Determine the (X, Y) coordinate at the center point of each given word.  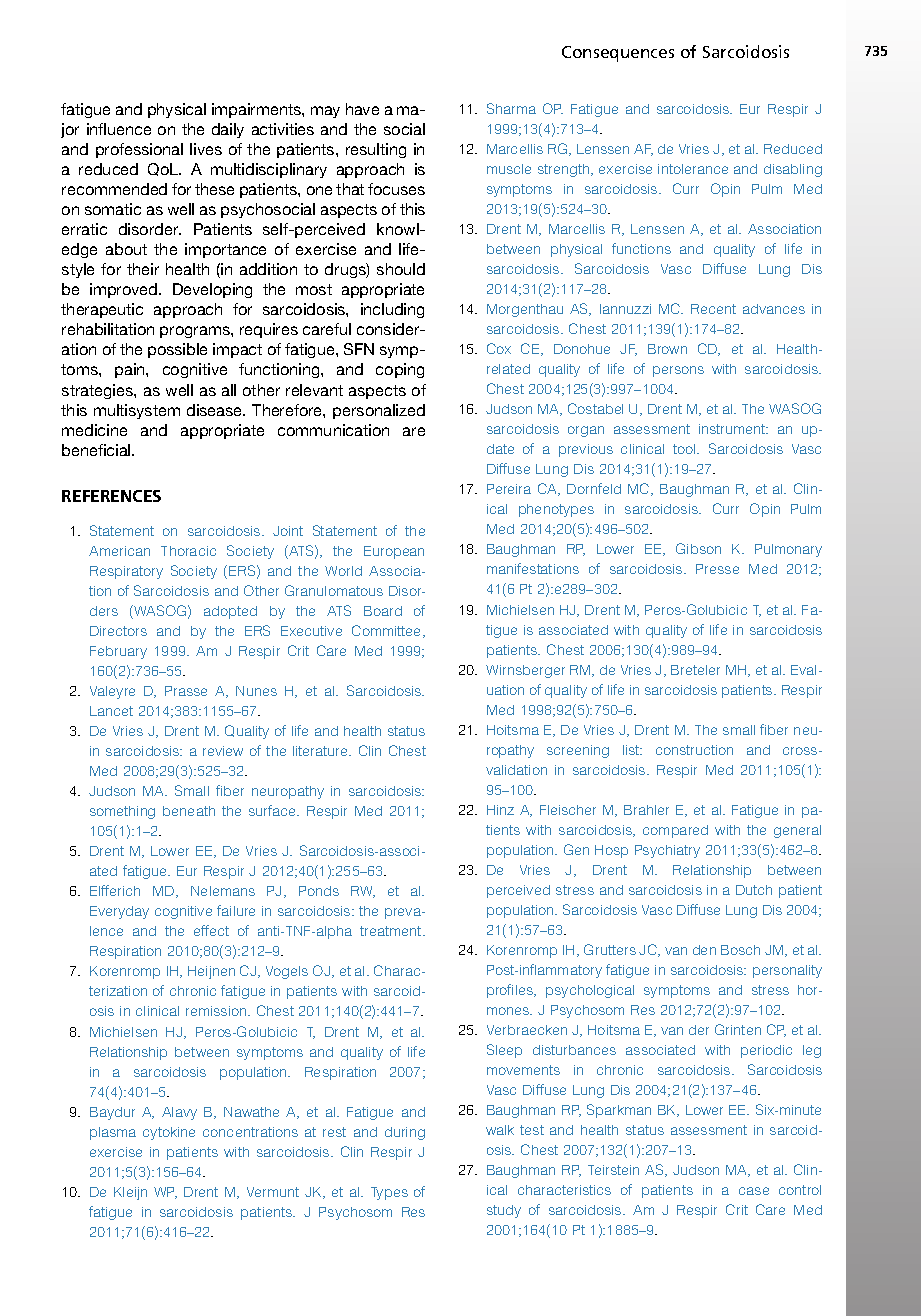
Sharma (511, 108)
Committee (388, 631)
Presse (717, 569)
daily (228, 130)
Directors (118, 631)
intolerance (693, 169)
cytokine (169, 1133)
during (405, 1133)
